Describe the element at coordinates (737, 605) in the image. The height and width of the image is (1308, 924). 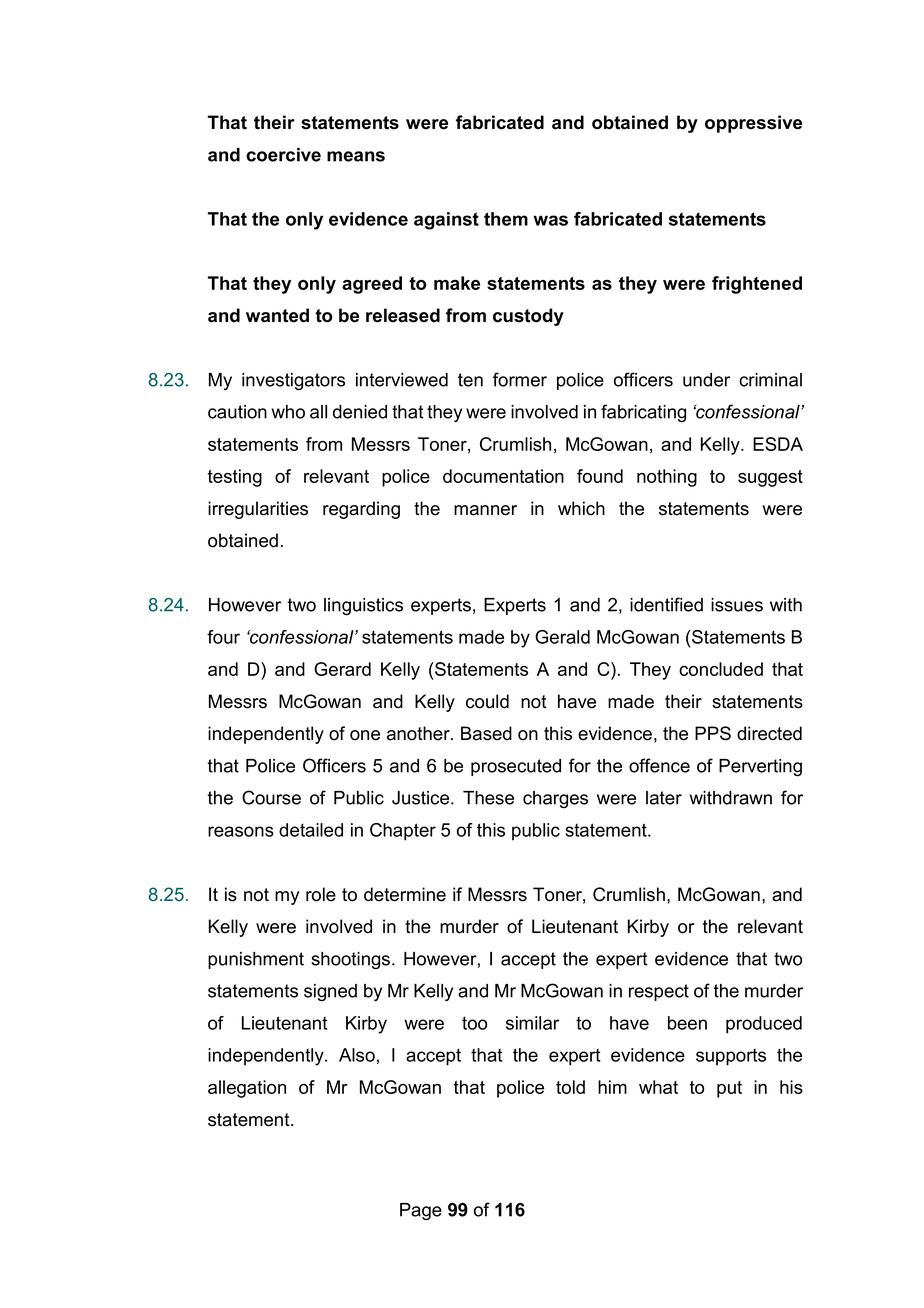
I see `issues` at that location.
